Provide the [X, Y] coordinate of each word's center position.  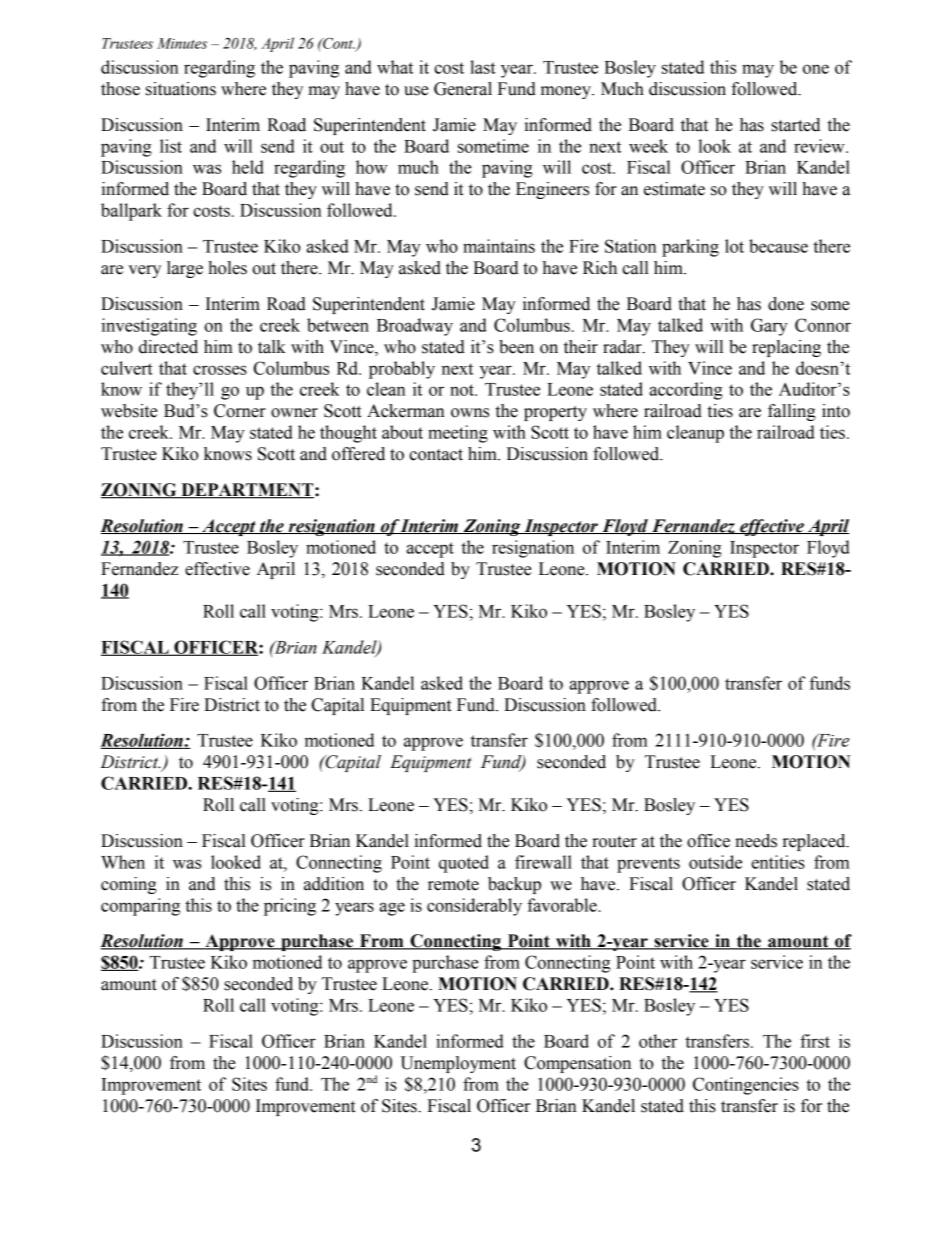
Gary [769, 327]
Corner [240, 411]
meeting [458, 434]
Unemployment [458, 1064]
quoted [464, 864]
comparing [140, 907]
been [516, 347]
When [123, 862]
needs [756, 841]
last [483, 67]
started [795, 125]
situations [181, 89]
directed [168, 347]
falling [792, 412]
